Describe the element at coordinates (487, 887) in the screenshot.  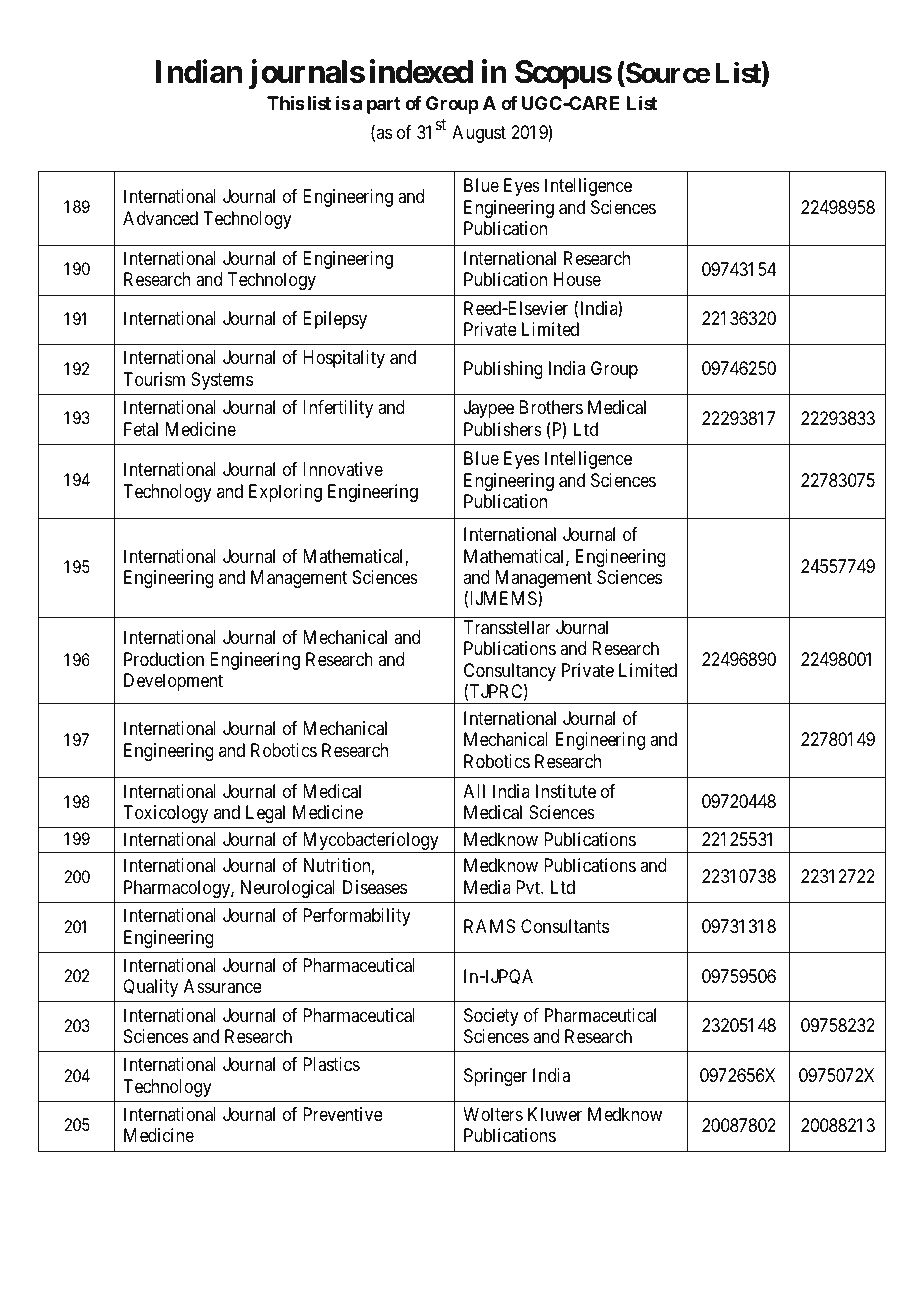
I see `Media` at that location.
